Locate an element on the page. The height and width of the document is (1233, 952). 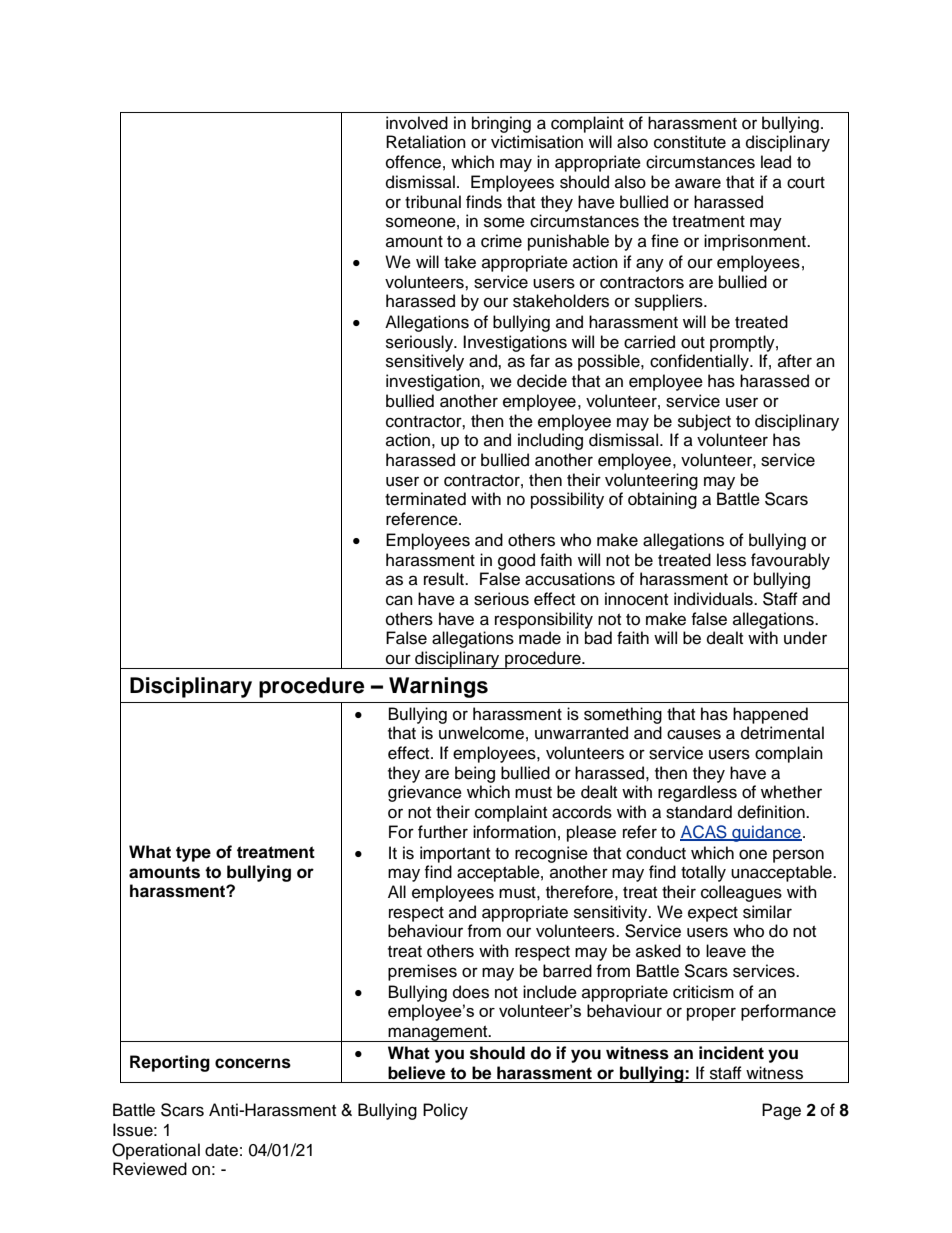
can is located at coordinates (399, 600).
